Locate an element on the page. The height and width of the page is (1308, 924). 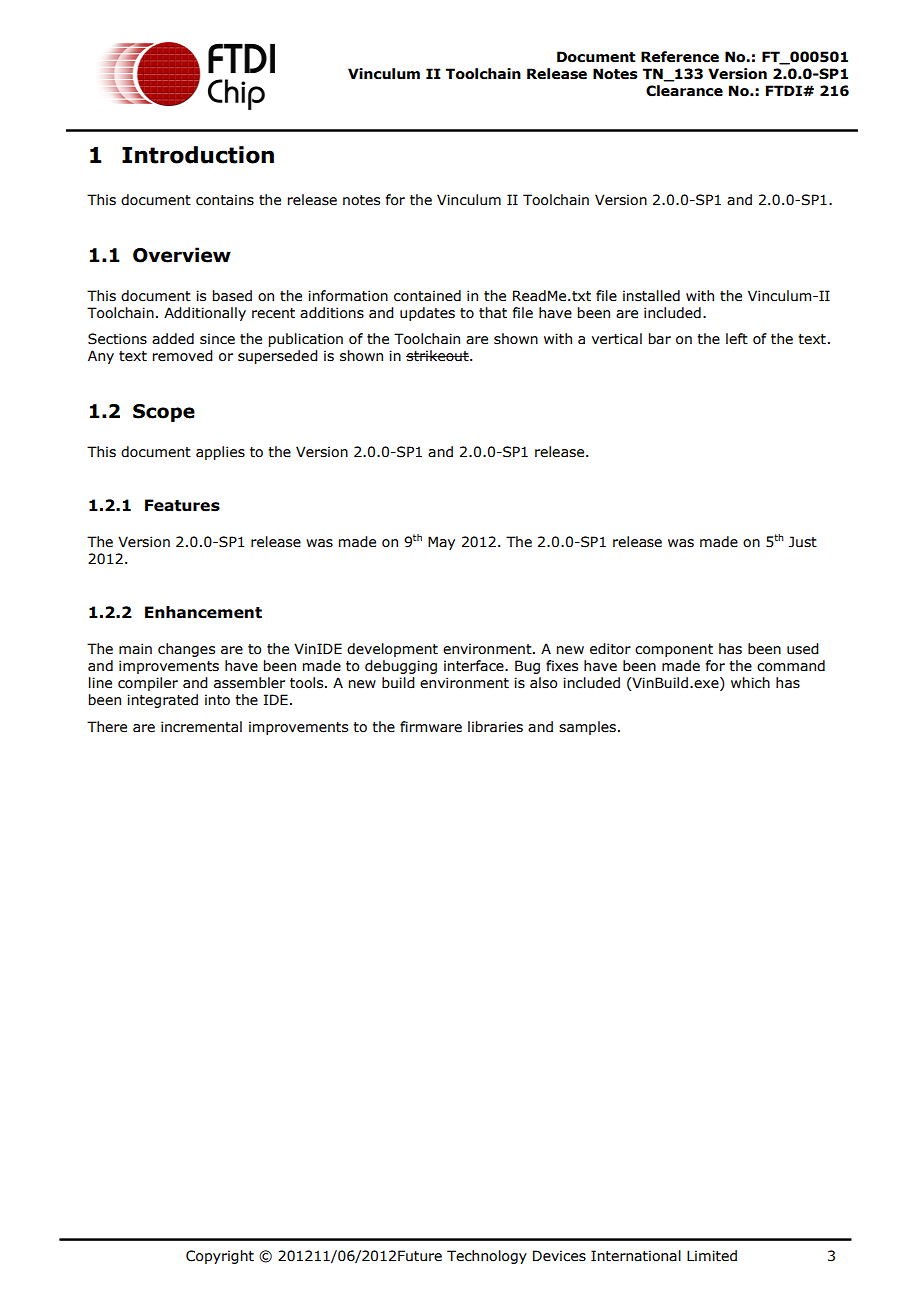
applies is located at coordinates (220, 453).
